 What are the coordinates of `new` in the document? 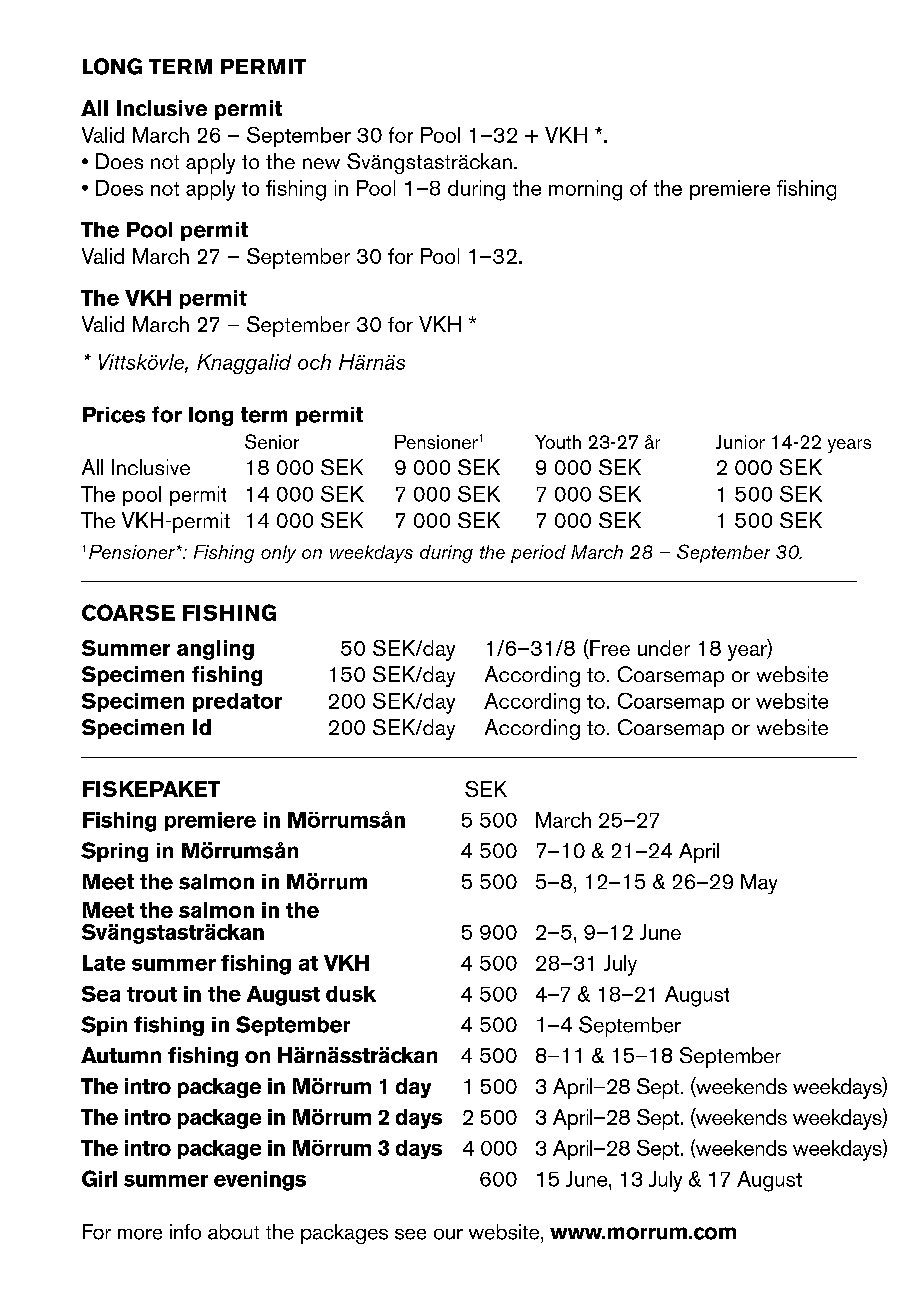 It's located at (321, 163).
